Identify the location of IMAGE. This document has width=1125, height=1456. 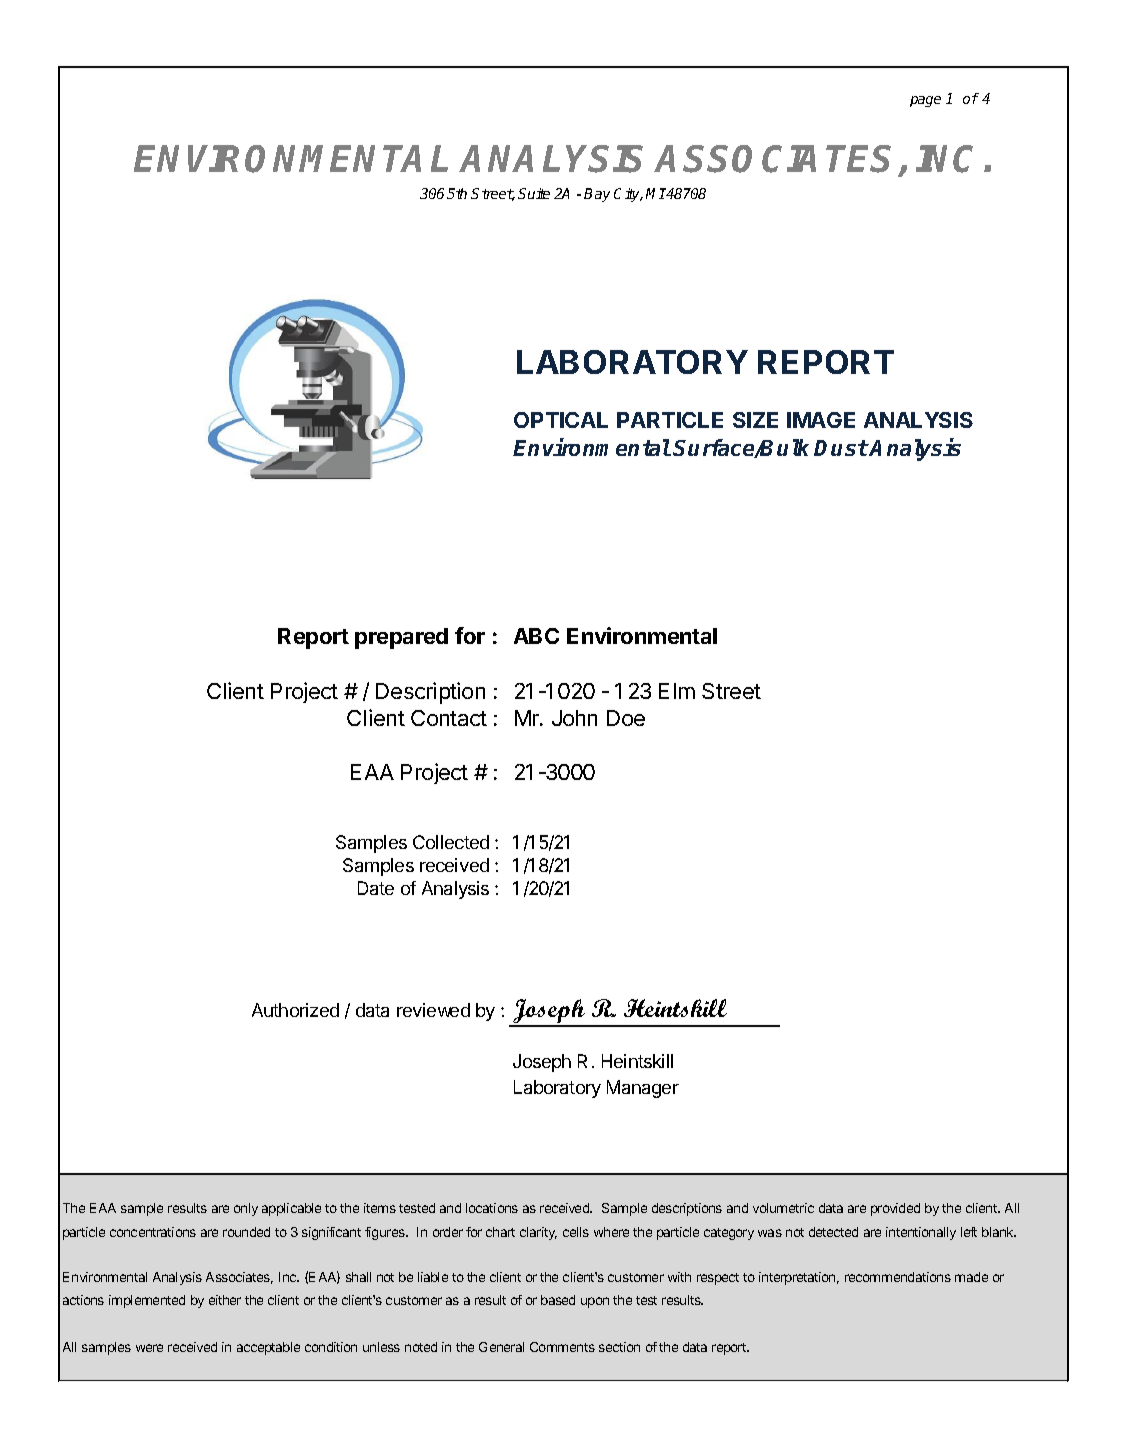
(821, 420).
